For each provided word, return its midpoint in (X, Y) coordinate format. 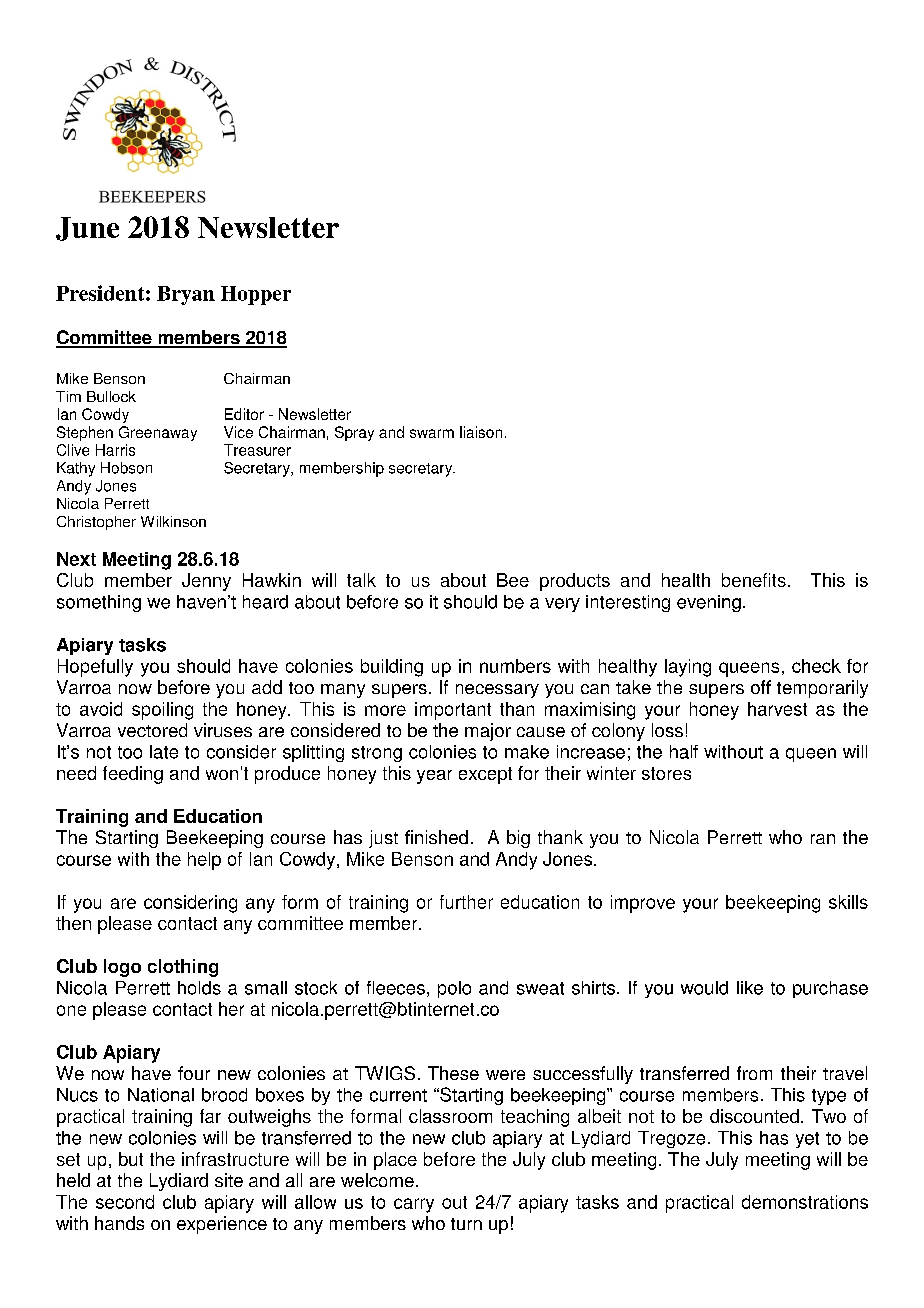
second (125, 1202)
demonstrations (805, 1202)
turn (466, 1224)
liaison (481, 432)
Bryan (186, 295)
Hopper (256, 295)
